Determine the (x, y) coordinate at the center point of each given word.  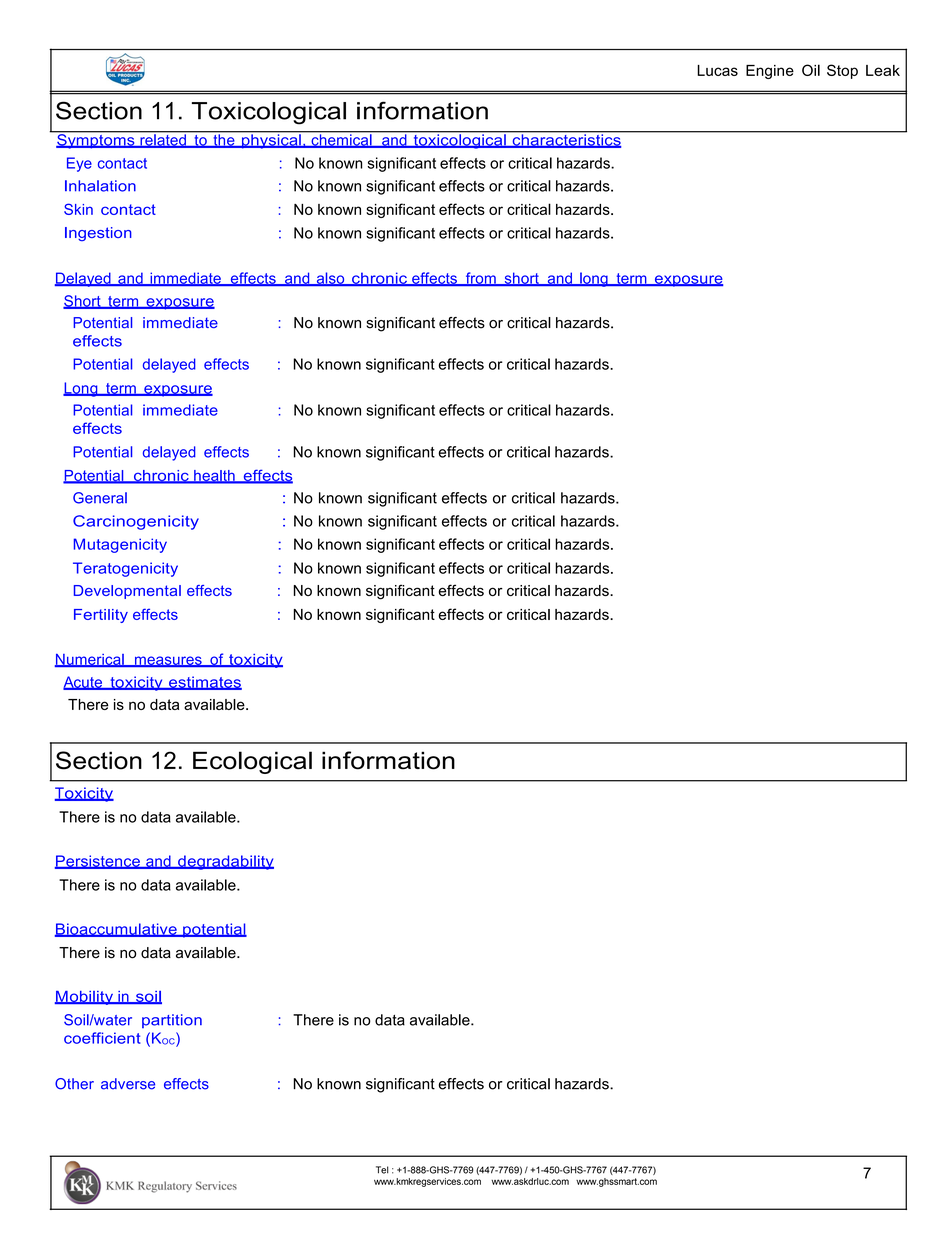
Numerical (90, 660)
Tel (382, 1170)
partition (172, 1021)
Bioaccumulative (117, 930)
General (100, 498)
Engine (770, 72)
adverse (128, 1084)
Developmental (127, 592)
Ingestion (98, 234)
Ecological (252, 762)
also (330, 279)
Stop (842, 71)
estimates (204, 683)
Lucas (717, 70)
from (480, 279)
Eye (79, 164)
